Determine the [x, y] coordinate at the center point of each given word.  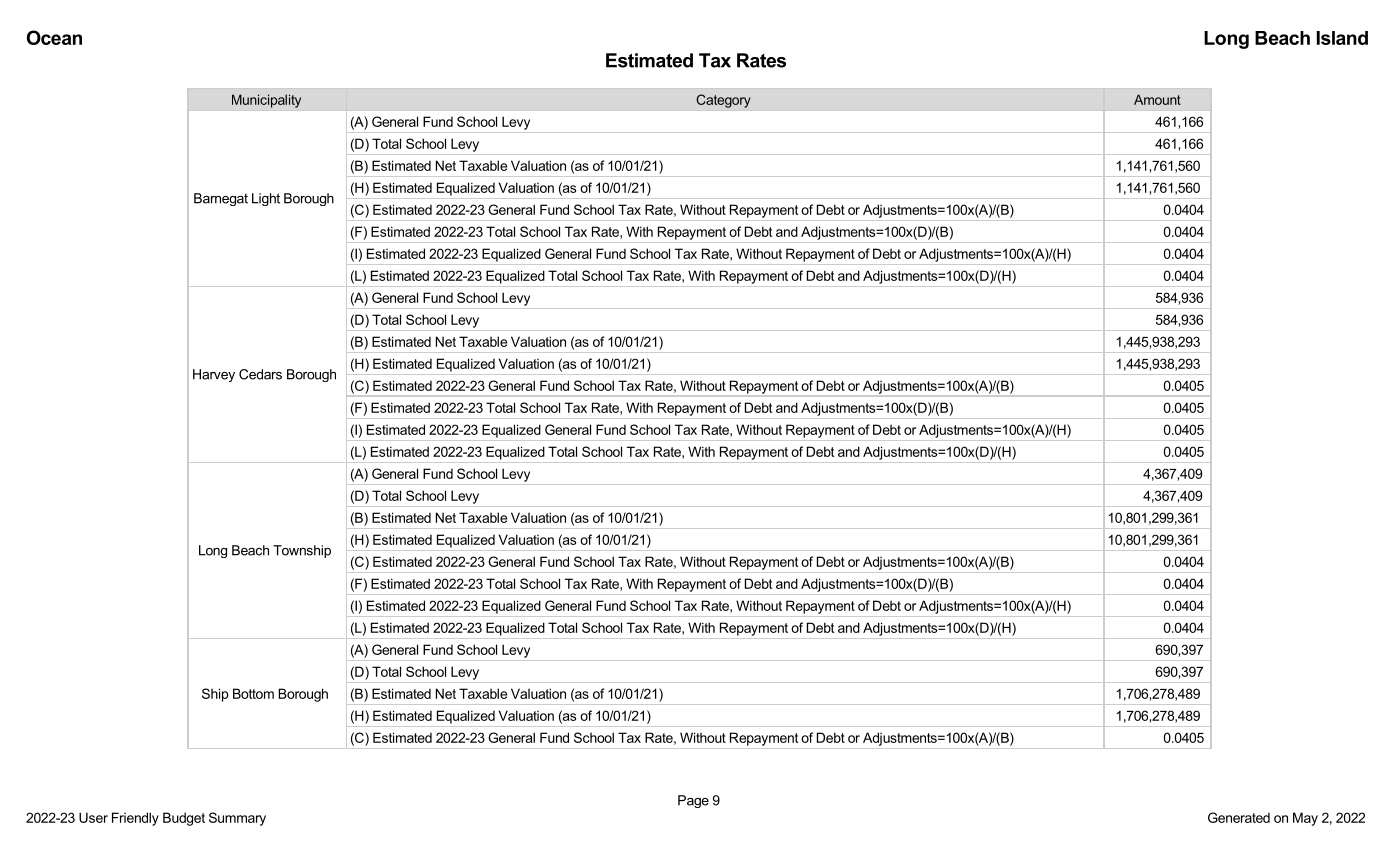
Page [693, 801]
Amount [1157, 99]
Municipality [266, 101]
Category [723, 101]
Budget [184, 819]
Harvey [214, 375]
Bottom [253, 693]
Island [1342, 38]
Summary [237, 819]
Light [266, 199]
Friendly [135, 819]
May [1305, 819]
